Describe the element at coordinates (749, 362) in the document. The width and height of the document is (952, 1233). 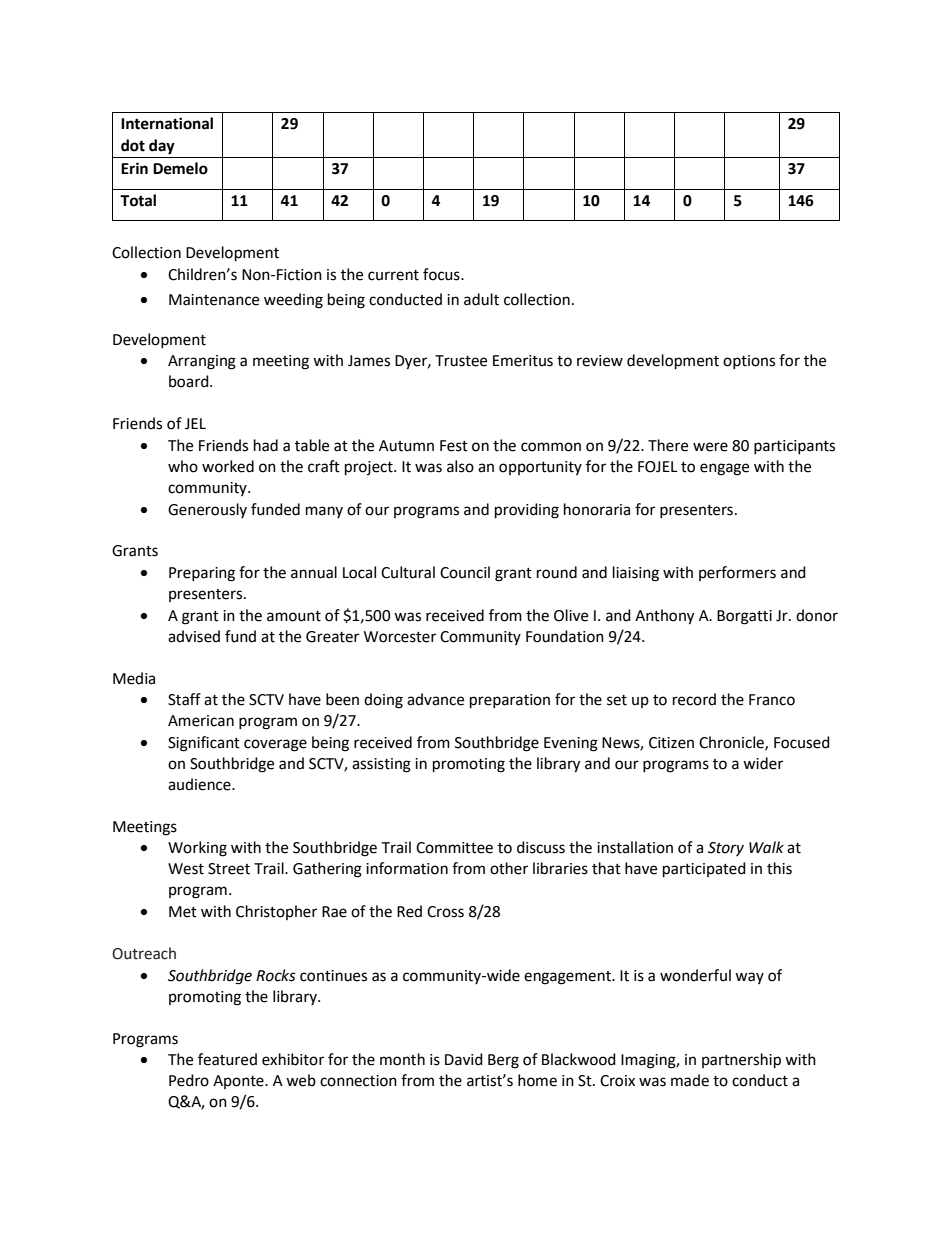
I see `options` at that location.
